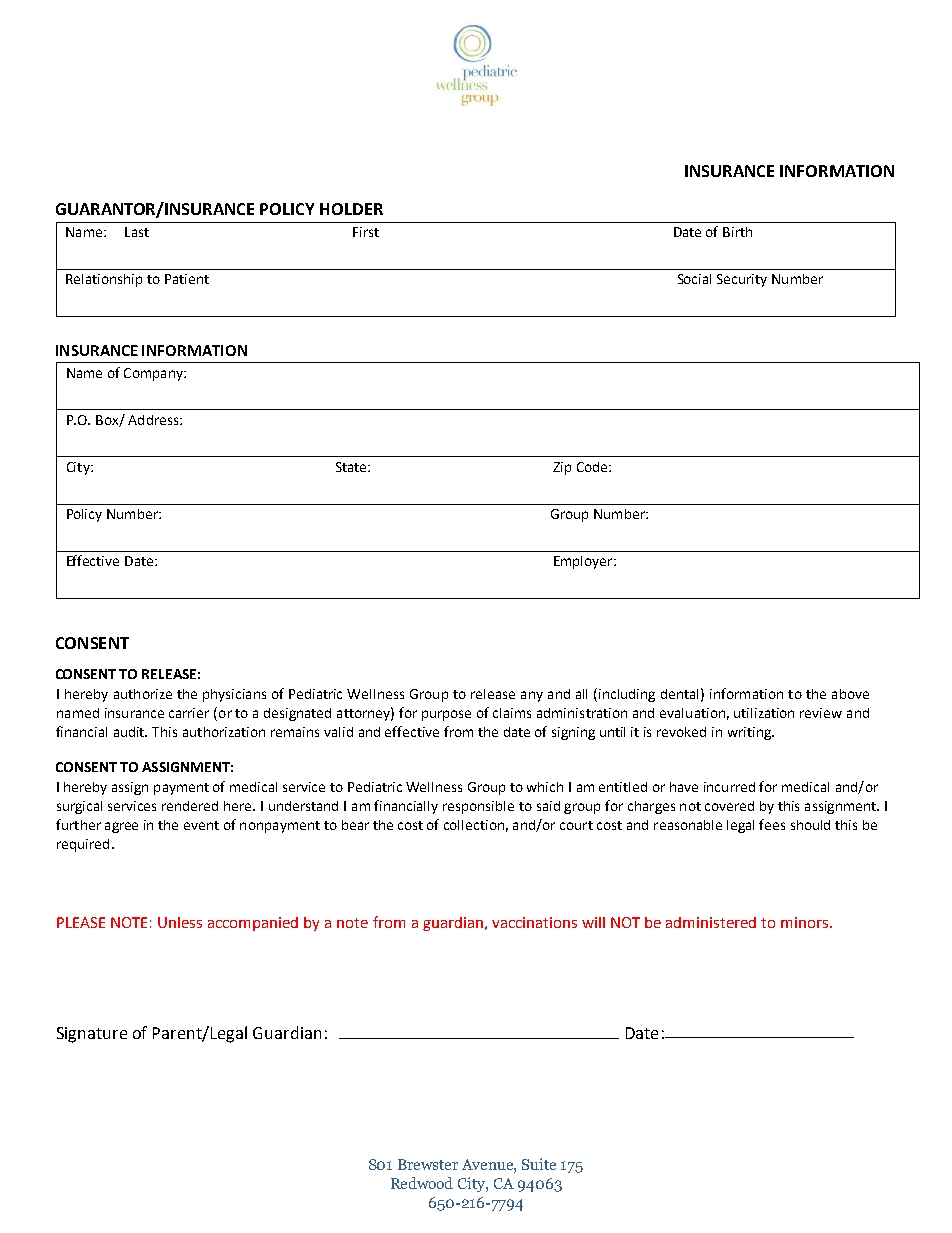 The width and height of the screenshot is (952, 1233). I want to click on Birth, so click(737, 232).
